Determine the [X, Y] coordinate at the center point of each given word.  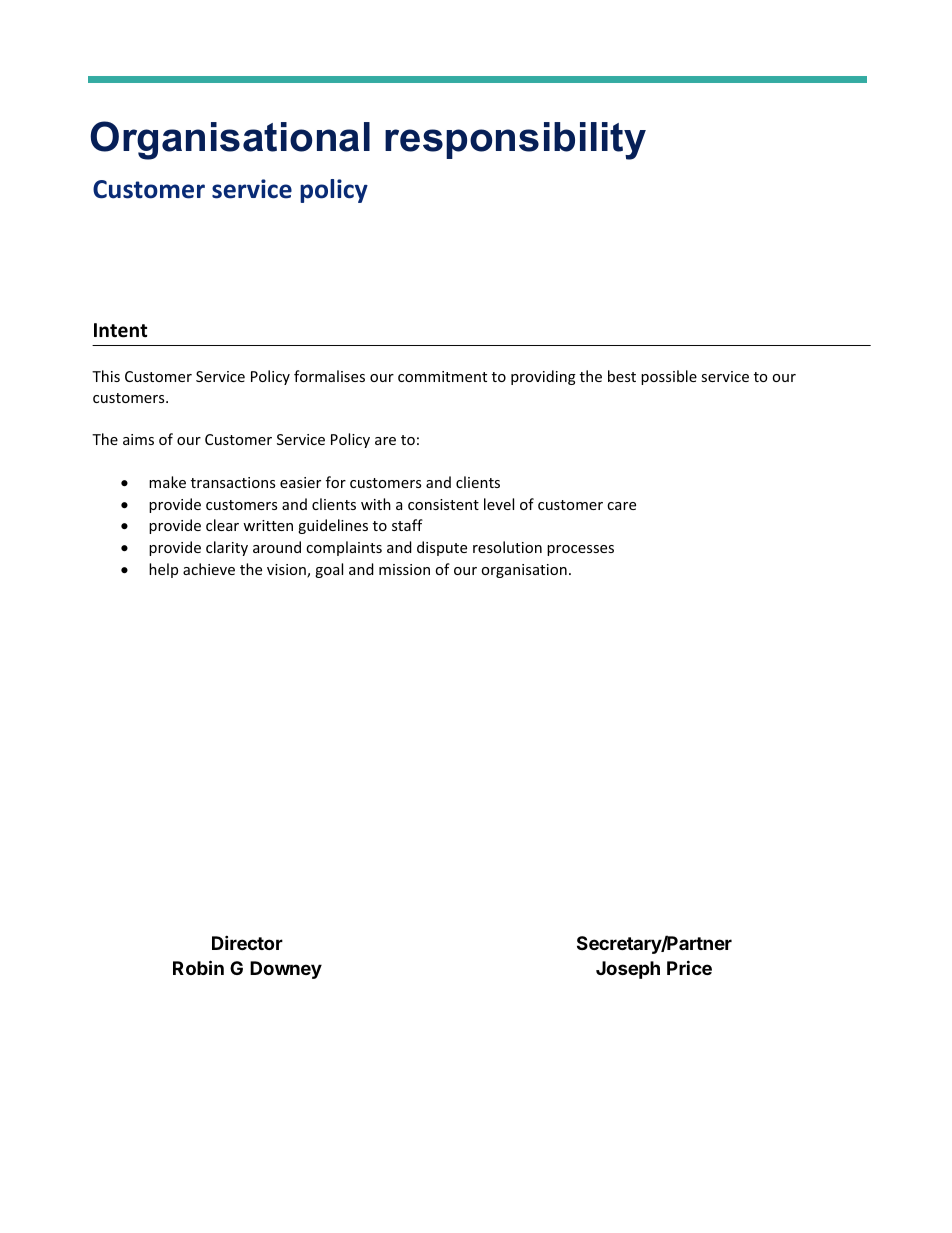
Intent [120, 330]
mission [404, 569]
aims [138, 439]
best [622, 376]
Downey [286, 970]
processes [580, 550]
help [163, 570]
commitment [442, 376]
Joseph [628, 970]
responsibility [515, 141]
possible [669, 377]
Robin [198, 967]
